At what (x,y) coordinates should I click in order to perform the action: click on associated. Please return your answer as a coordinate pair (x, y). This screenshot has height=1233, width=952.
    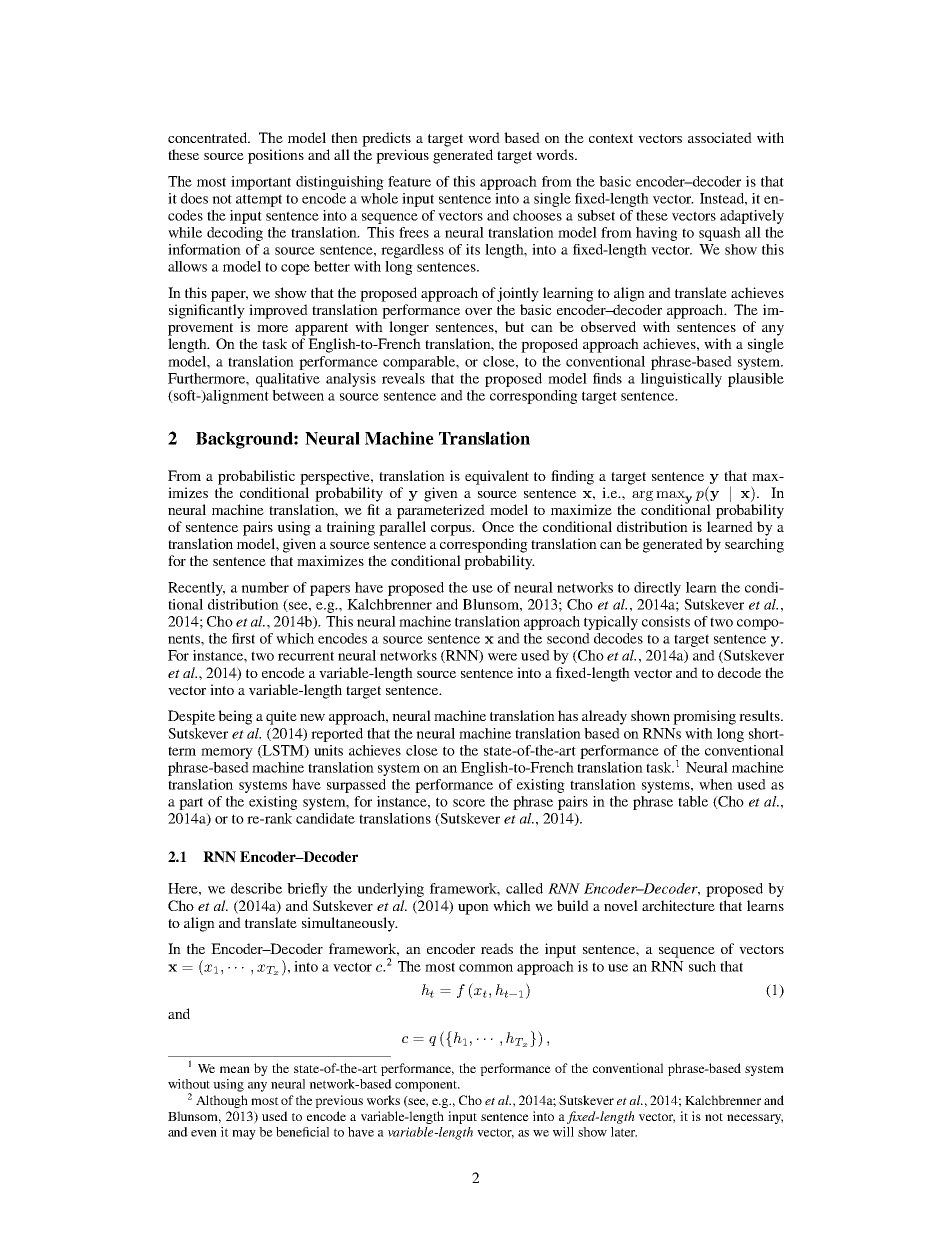
    Looking at the image, I should click on (720, 137).
